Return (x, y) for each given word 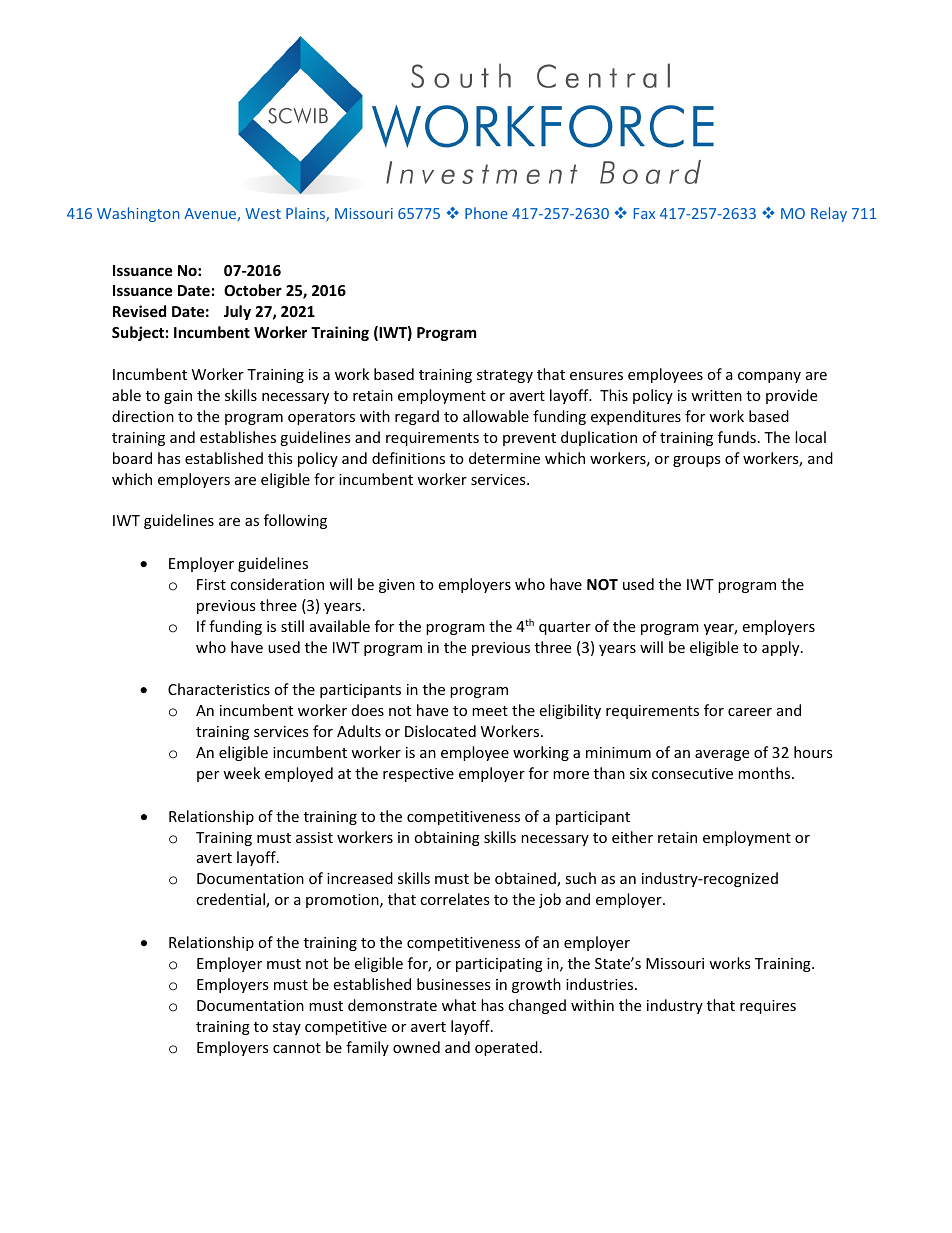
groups (697, 461)
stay (287, 1028)
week (241, 773)
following (295, 521)
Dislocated (440, 731)
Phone (486, 213)
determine (504, 458)
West (263, 213)
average (722, 755)
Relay (829, 214)
